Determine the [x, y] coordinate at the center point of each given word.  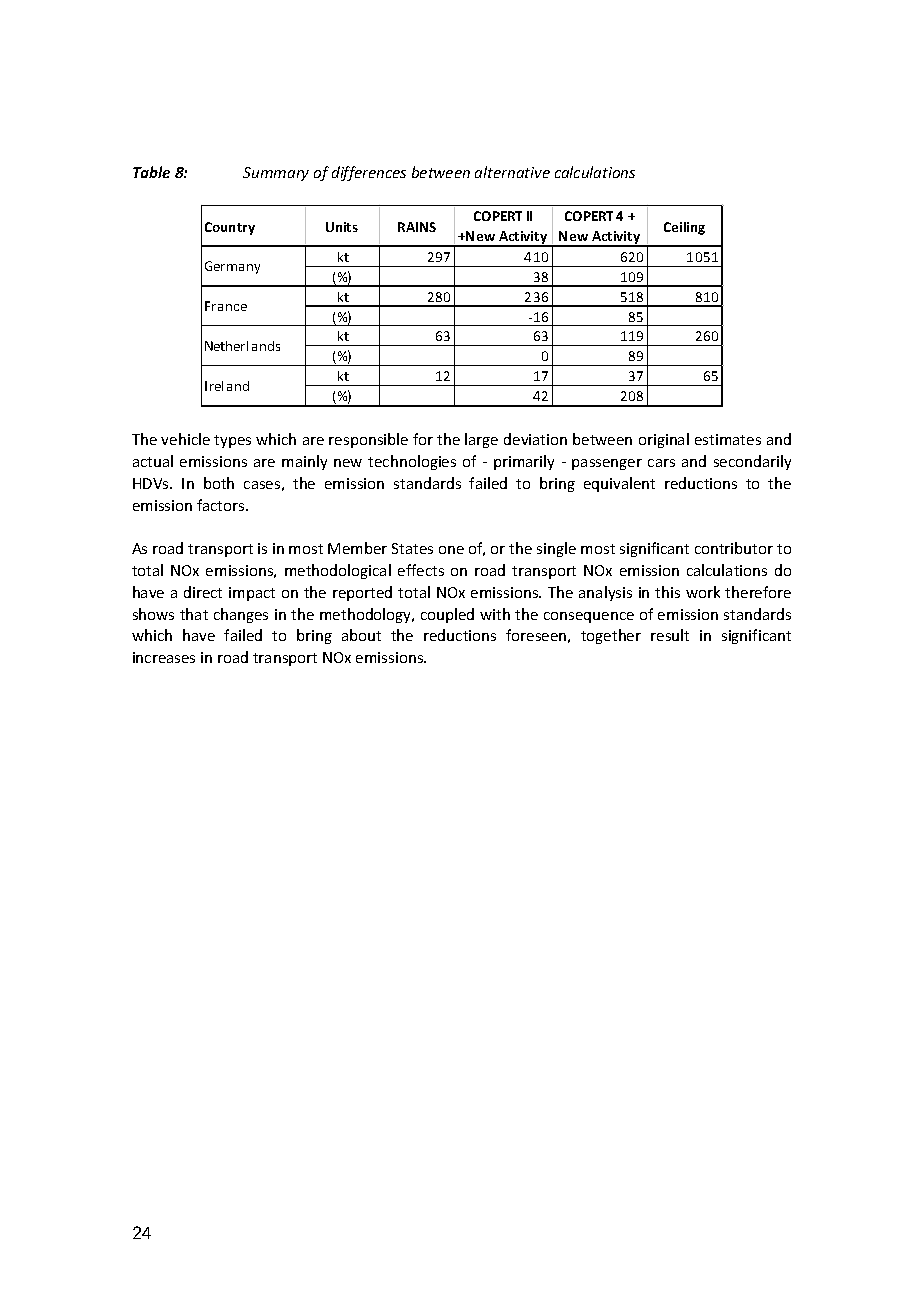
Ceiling [684, 228]
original [664, 440]
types [232, 441]
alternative [512, 172]
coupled [447, 615]
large [481, 440]
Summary [276, 174]
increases [164, 657]
